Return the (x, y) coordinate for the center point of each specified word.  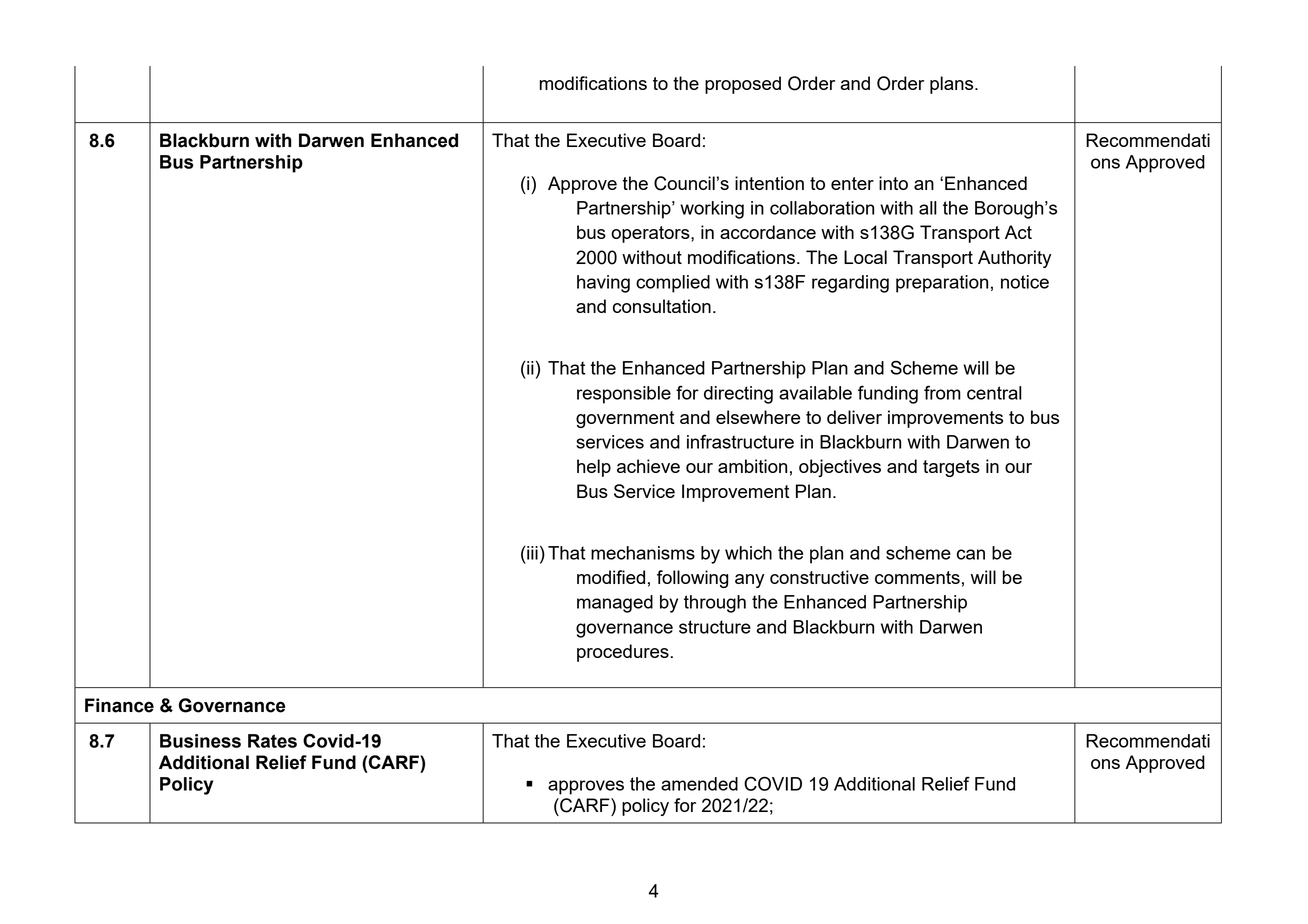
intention (769, 183)
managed (615, 604)
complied (673, 284)
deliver (854, 417)
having (603, 284)
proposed (743, 85)
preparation (942, 284)
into (893, 183)
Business (200, 741)
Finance (119, 705)
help (594, 468)
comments (917, 577)
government (625, 419)
